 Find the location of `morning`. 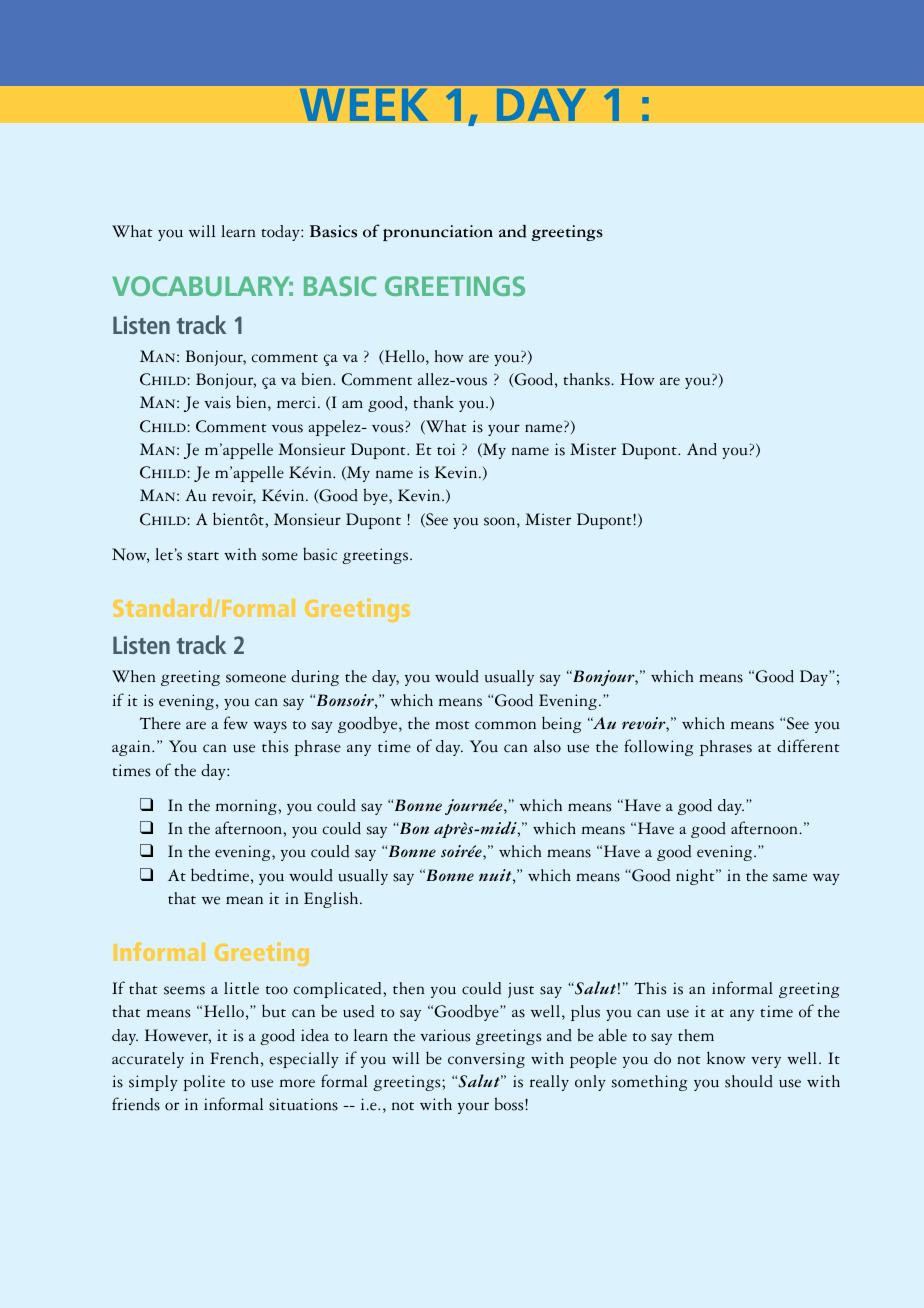

morning is located at coordinates (247, 807).
